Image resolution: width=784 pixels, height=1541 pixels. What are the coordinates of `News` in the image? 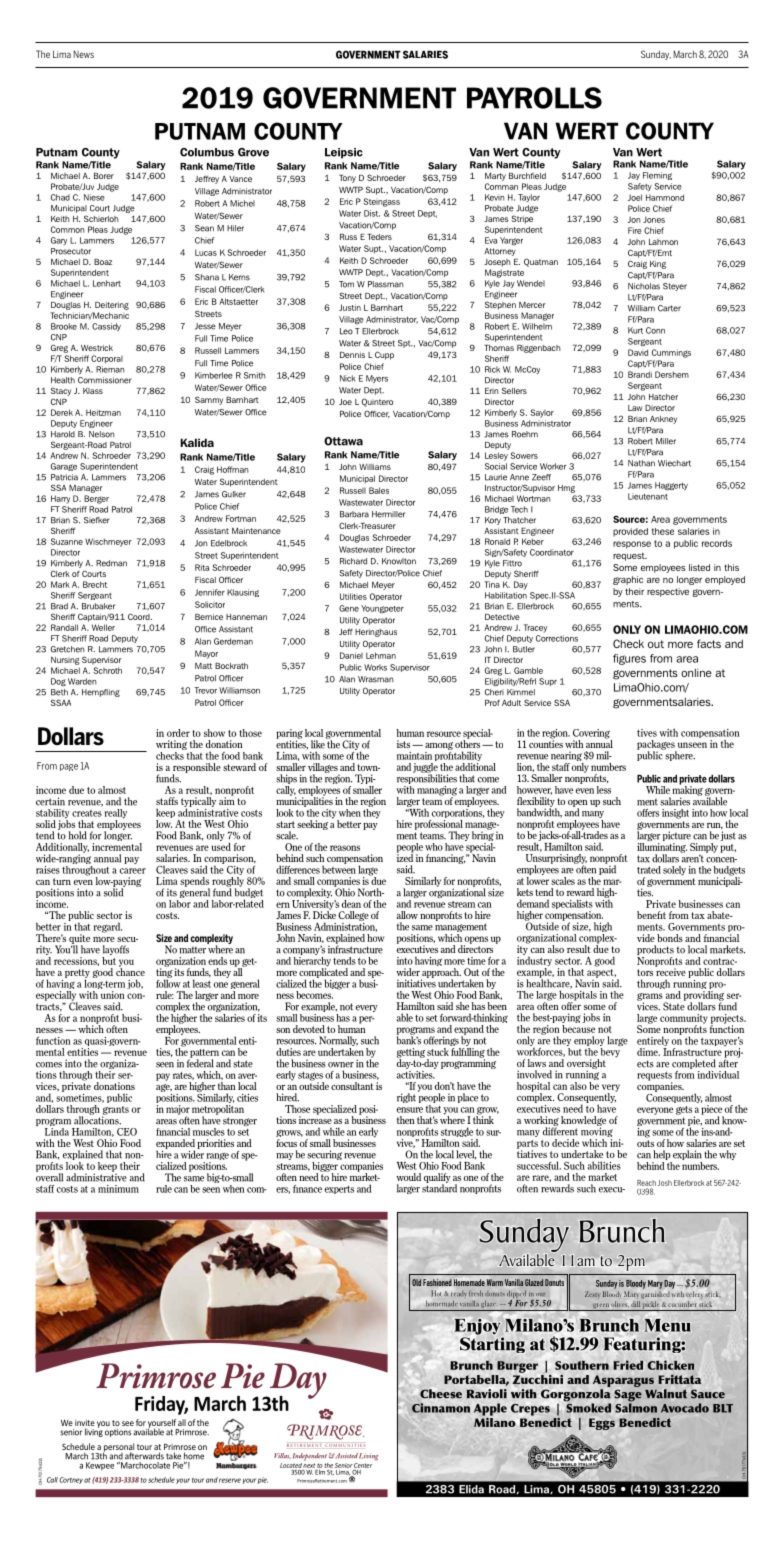 It's located at (83, 54).
